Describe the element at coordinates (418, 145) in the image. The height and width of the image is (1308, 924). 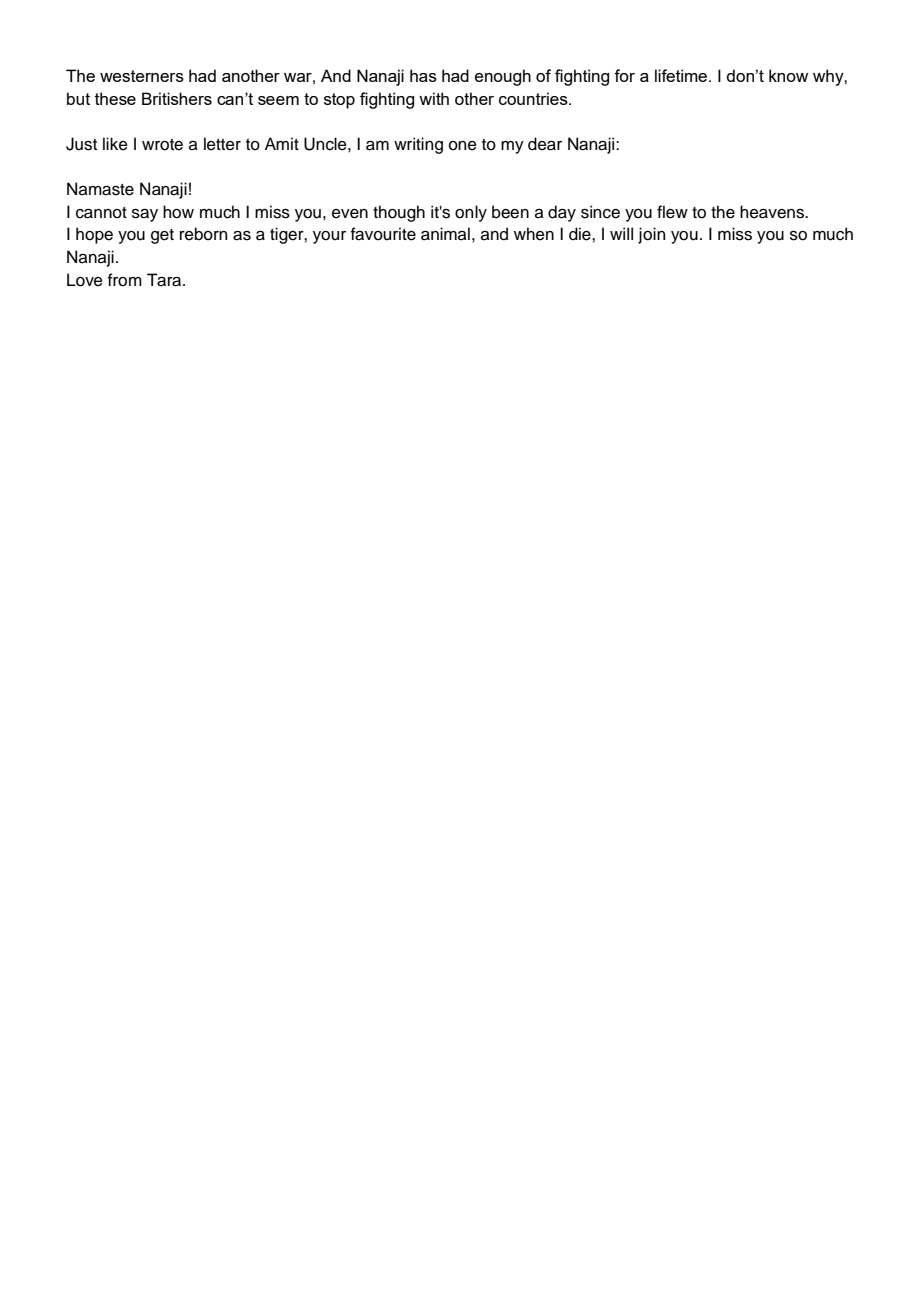
I see `writing` at that location.
